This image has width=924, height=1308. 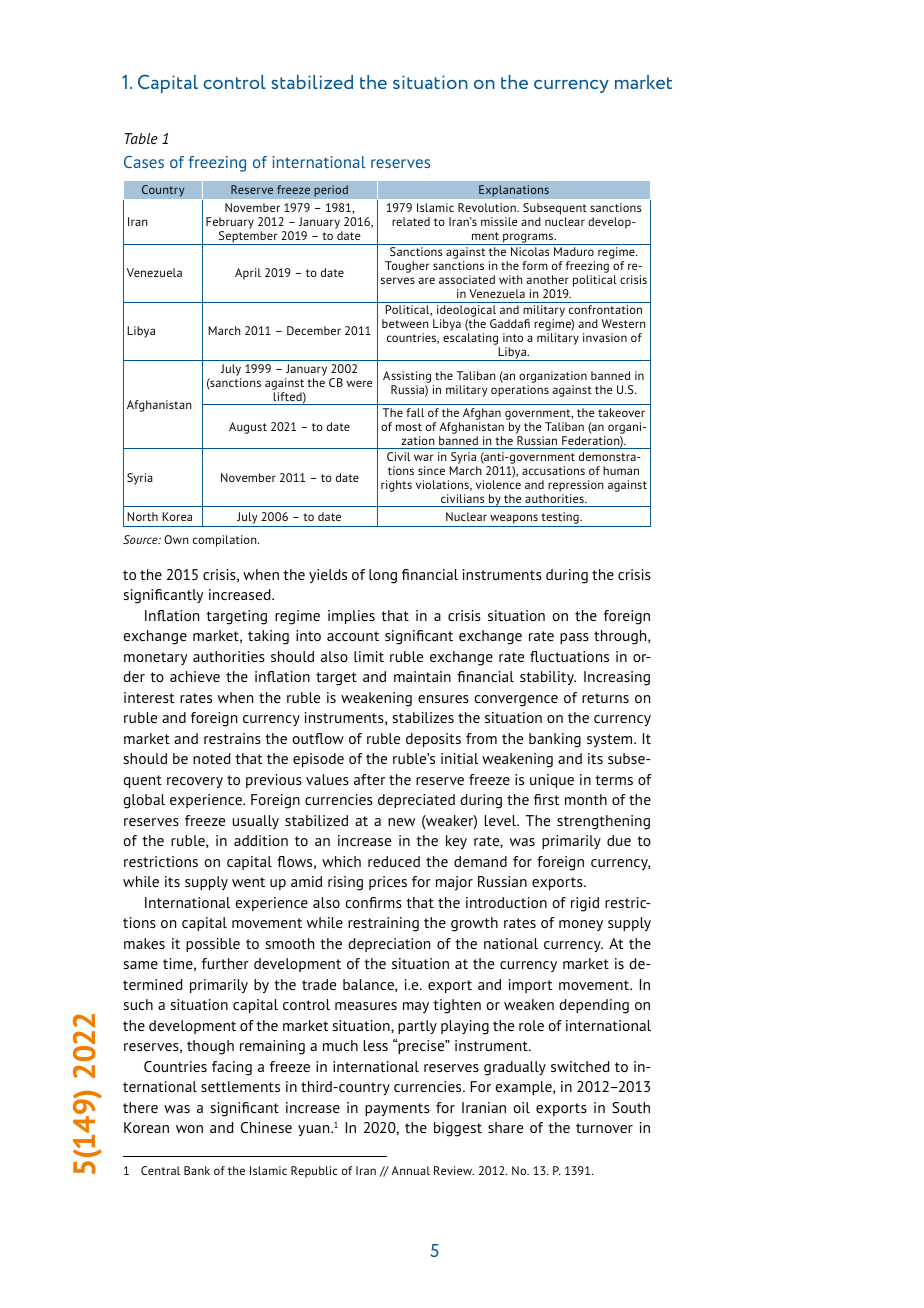 What do you see at coordinates (195, 676) in the image?
I see `achieve` at bounding box center [195, 676].
